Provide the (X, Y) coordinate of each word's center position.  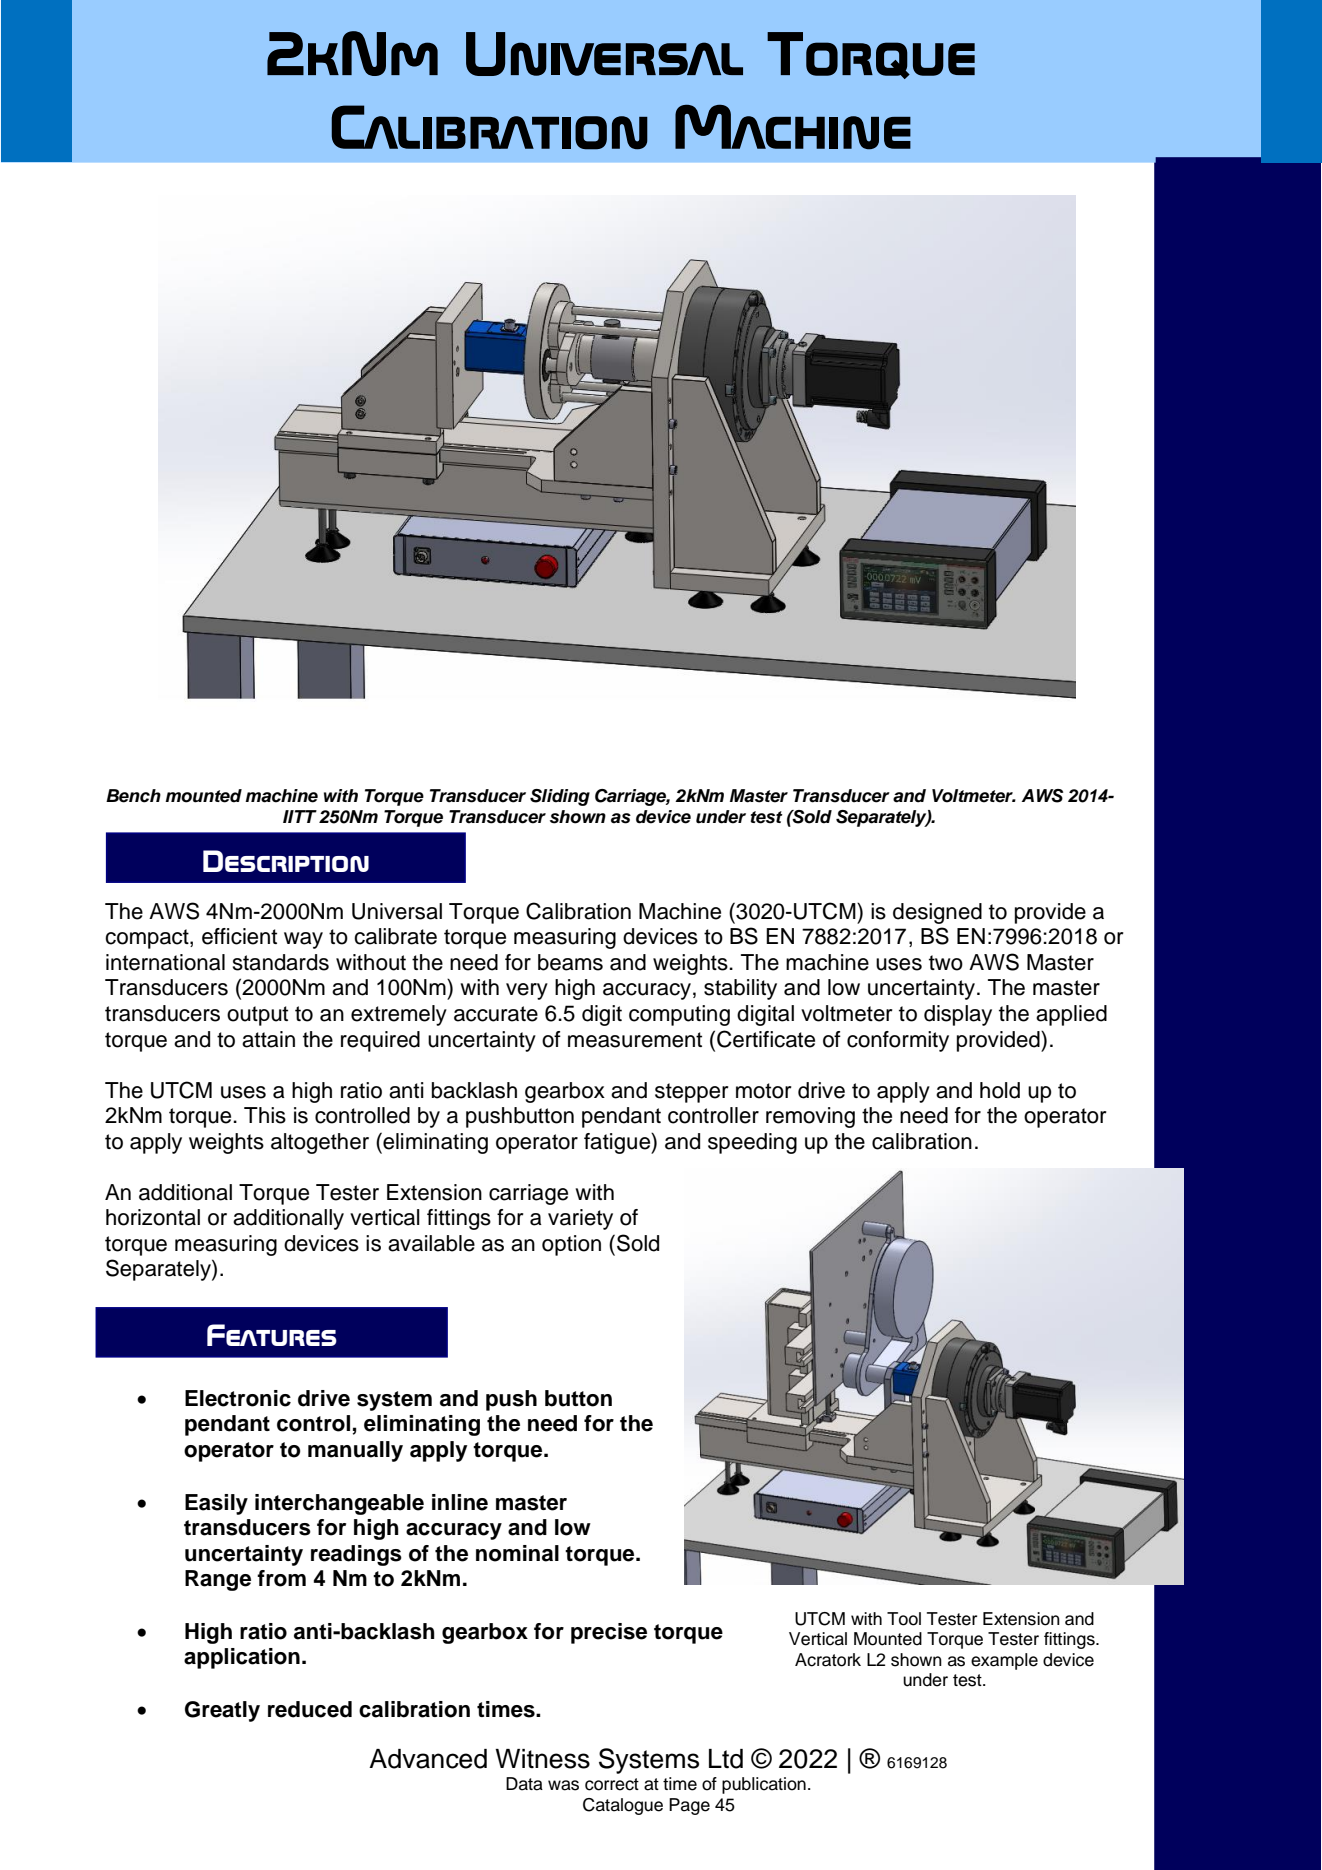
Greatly (222, 1711)
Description (286, 861)
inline (460, 1502)
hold (1000, 1090)
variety (580, 1219)
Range (218, 1580)
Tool (904, 1619)
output (257, 1016)
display (958, 1015)
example (1004, 1661)
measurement (635, 1040)
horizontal (153, 1217)
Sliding (560, 797)
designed (937, 913)
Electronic (238, 1398)
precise (609, 1633)
